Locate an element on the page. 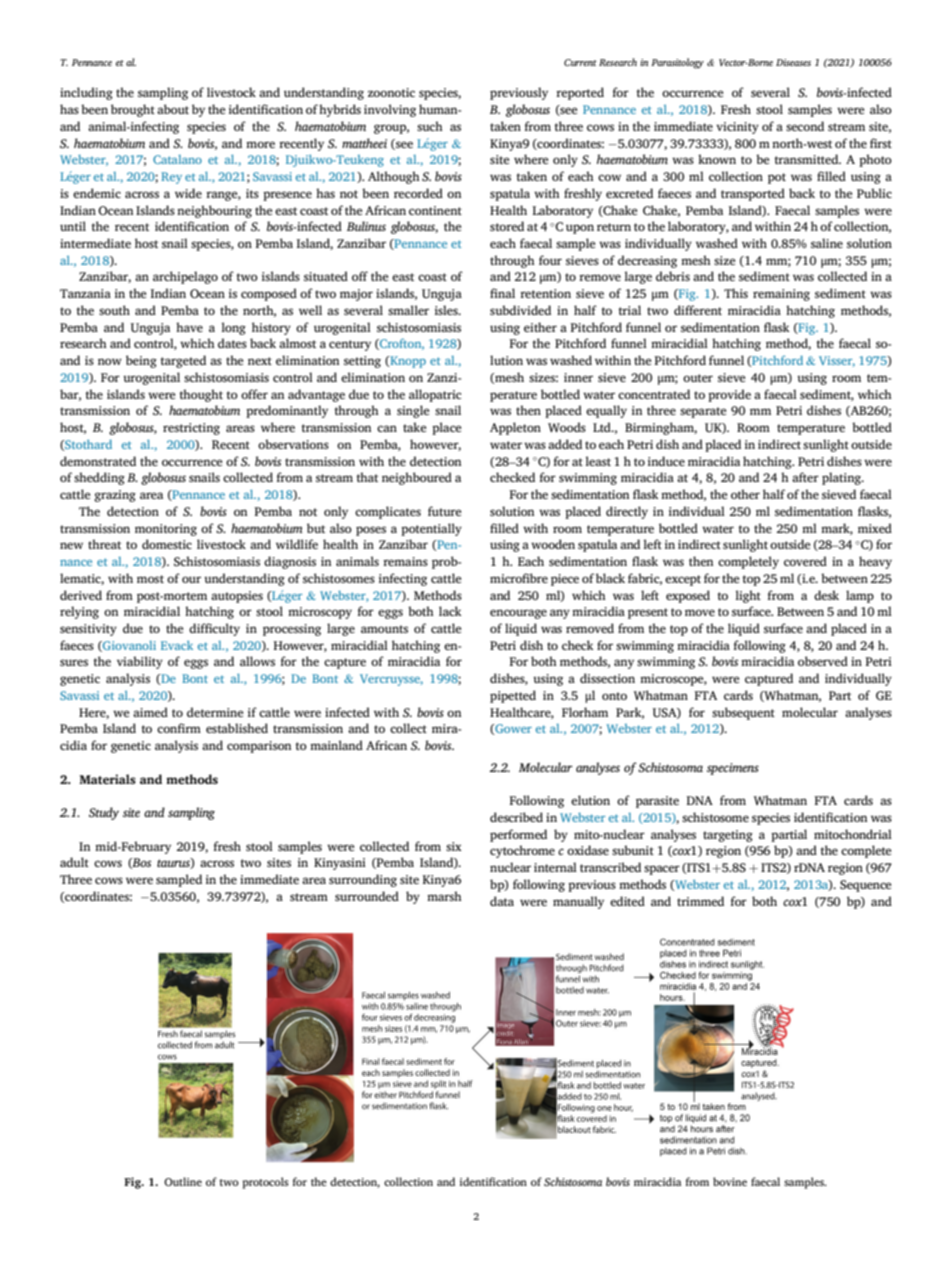 The width and height of the image is (952, 1270). marsh is located at coordinates (444, 896).
